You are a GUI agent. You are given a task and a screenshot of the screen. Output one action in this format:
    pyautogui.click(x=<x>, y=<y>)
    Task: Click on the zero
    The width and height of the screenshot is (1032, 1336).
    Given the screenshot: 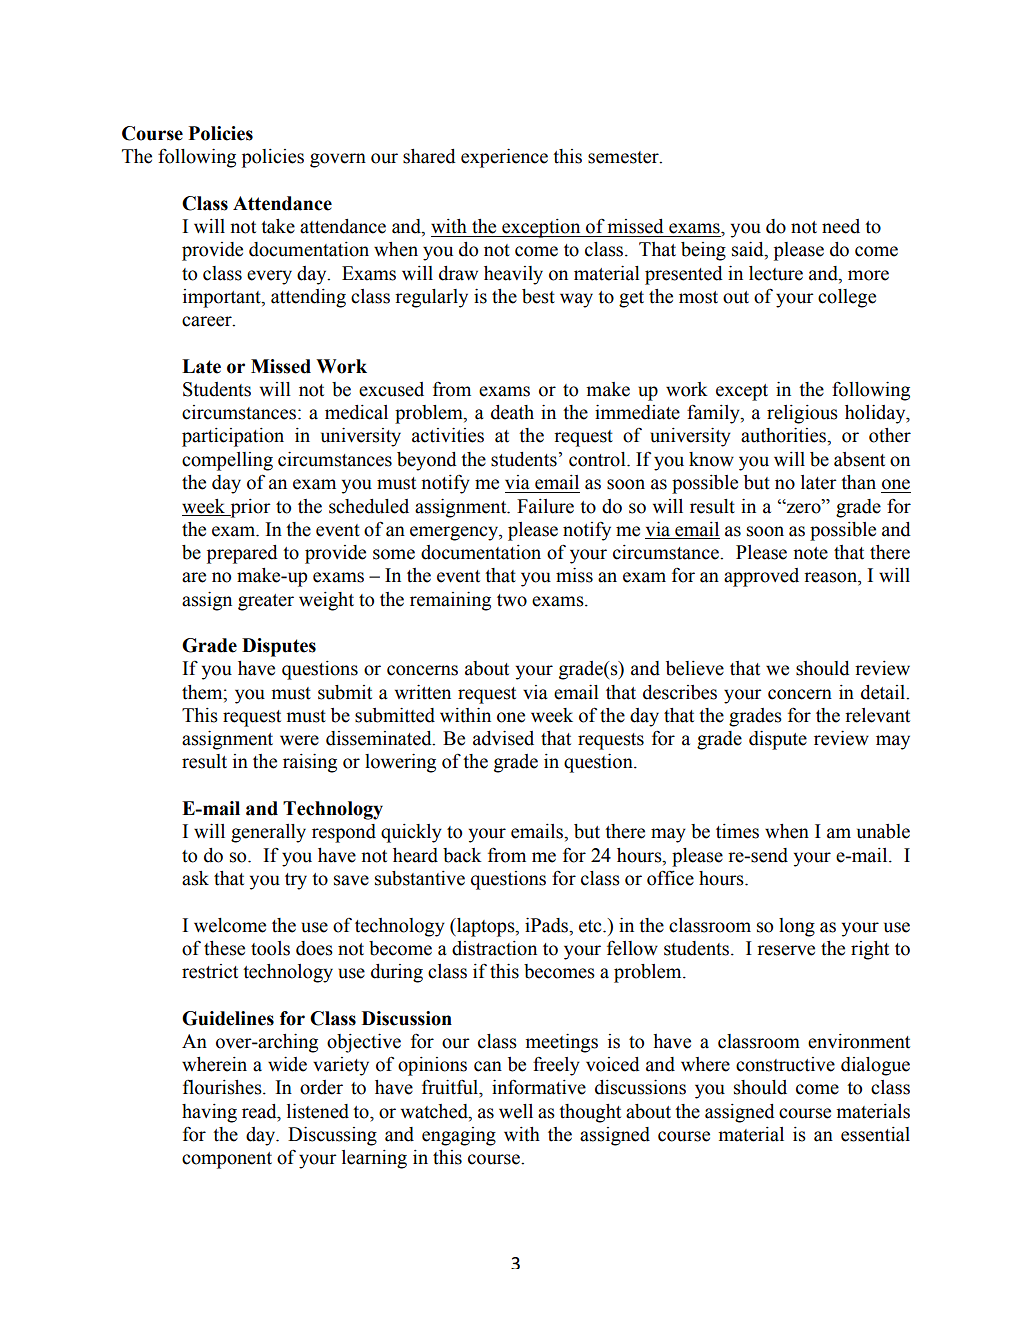 What is the action you would take?
    pyautogui.click(x=803, y=508)
